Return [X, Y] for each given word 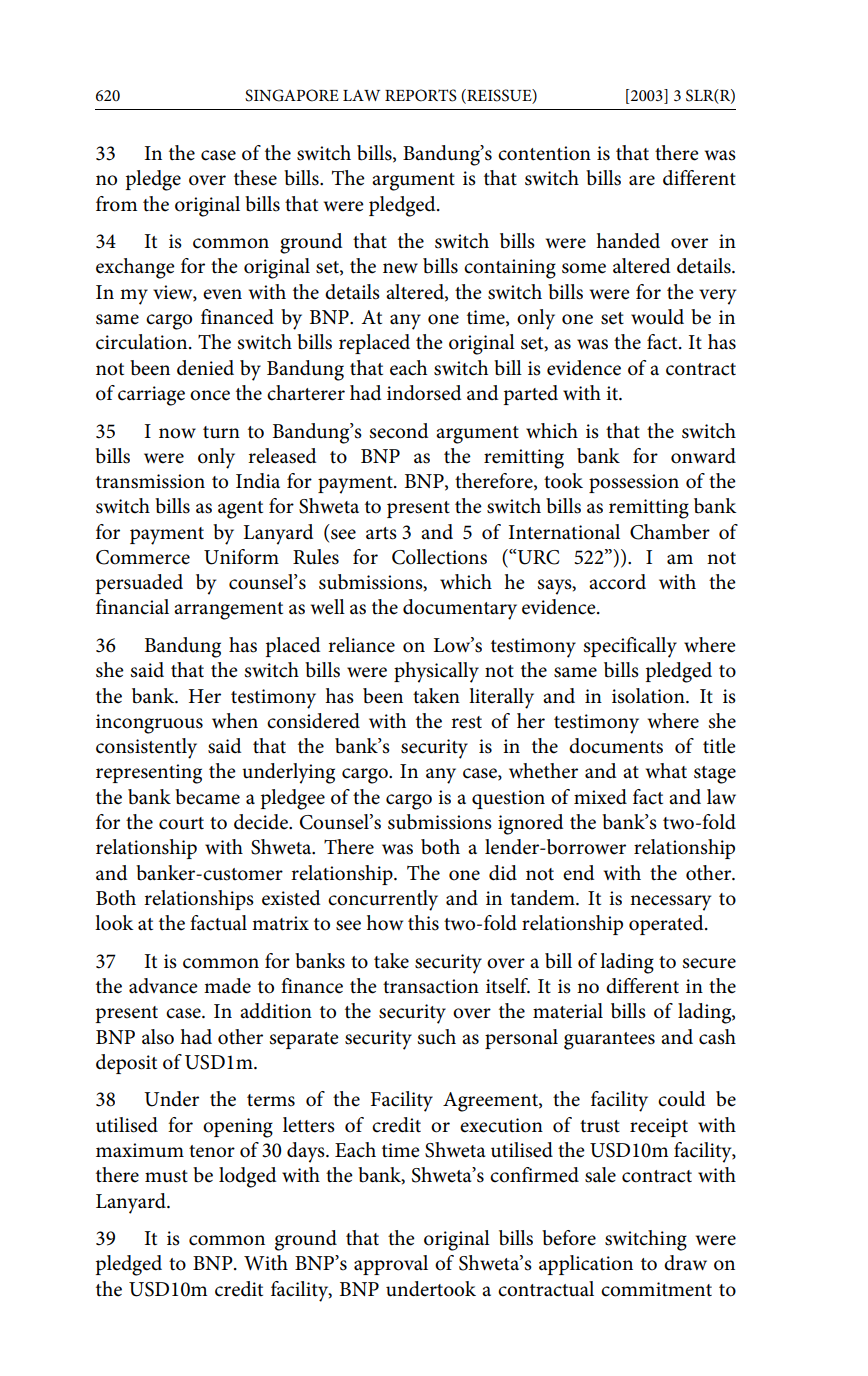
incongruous [149, 724]
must [166, 1176]
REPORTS [421, 95]
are [642, 180]
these [255, 178]
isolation [649, 696]
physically [436, 672]
